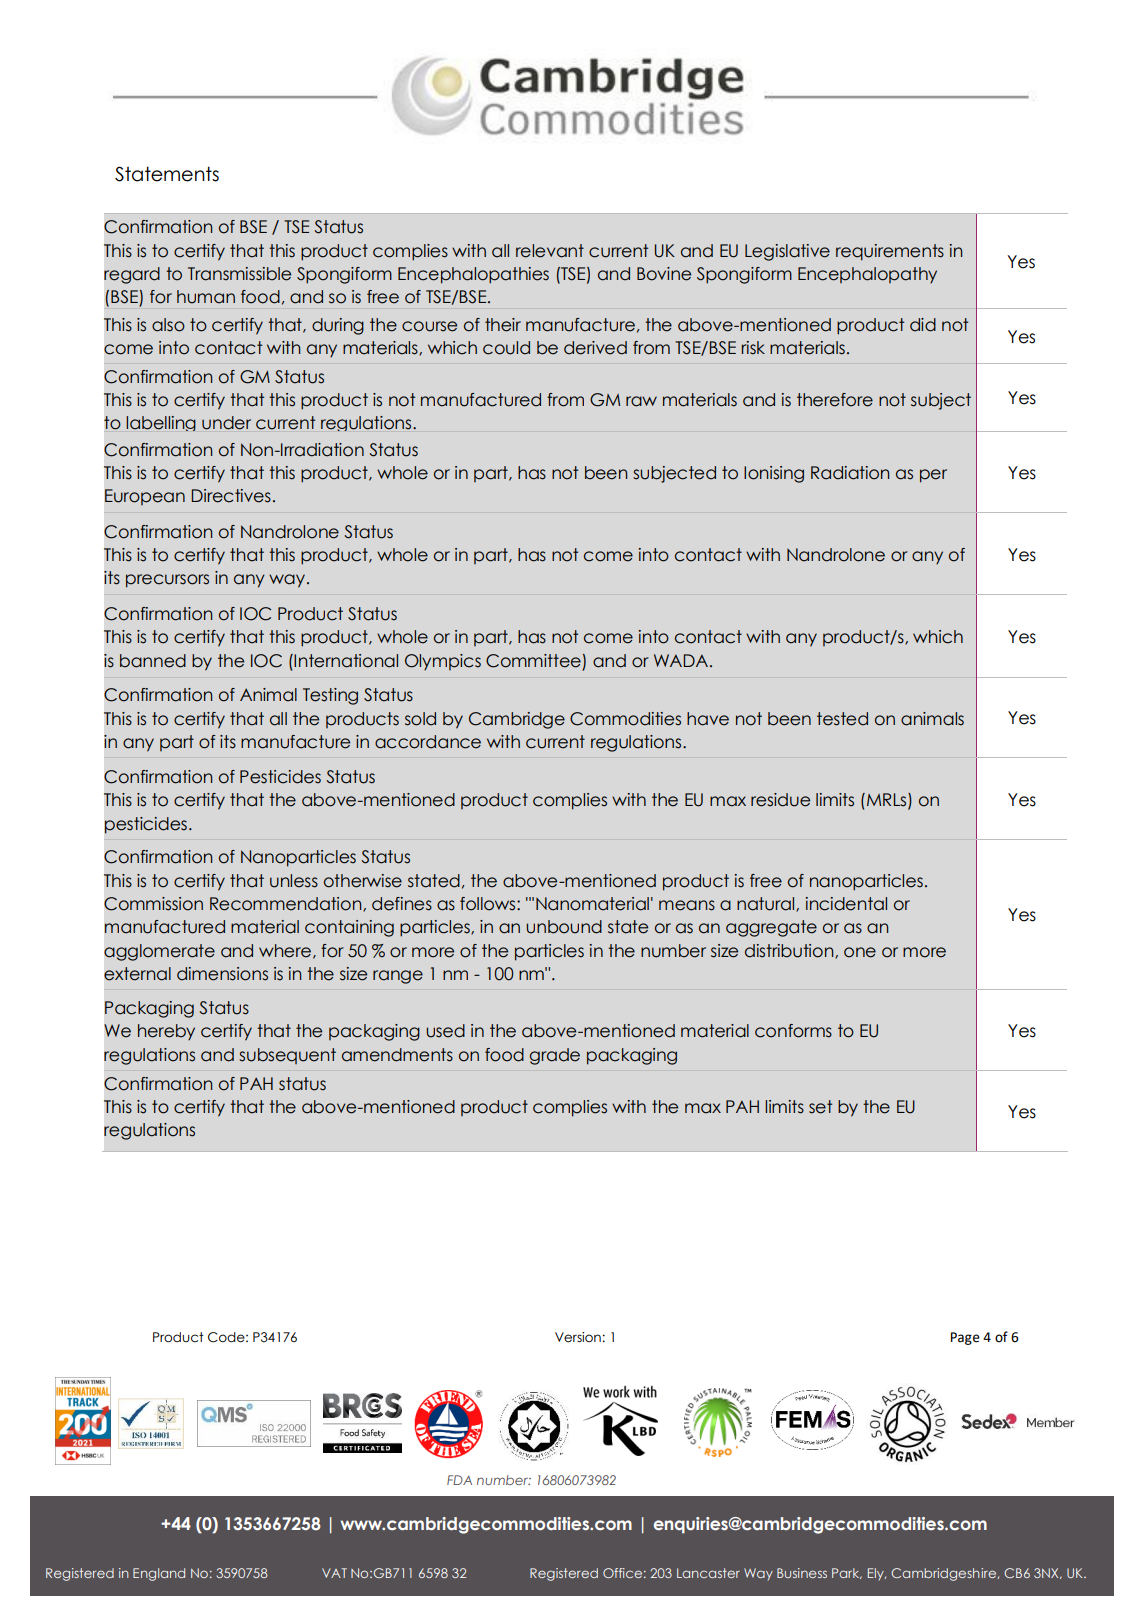  I want to click on relevant, so click(550, 251).
